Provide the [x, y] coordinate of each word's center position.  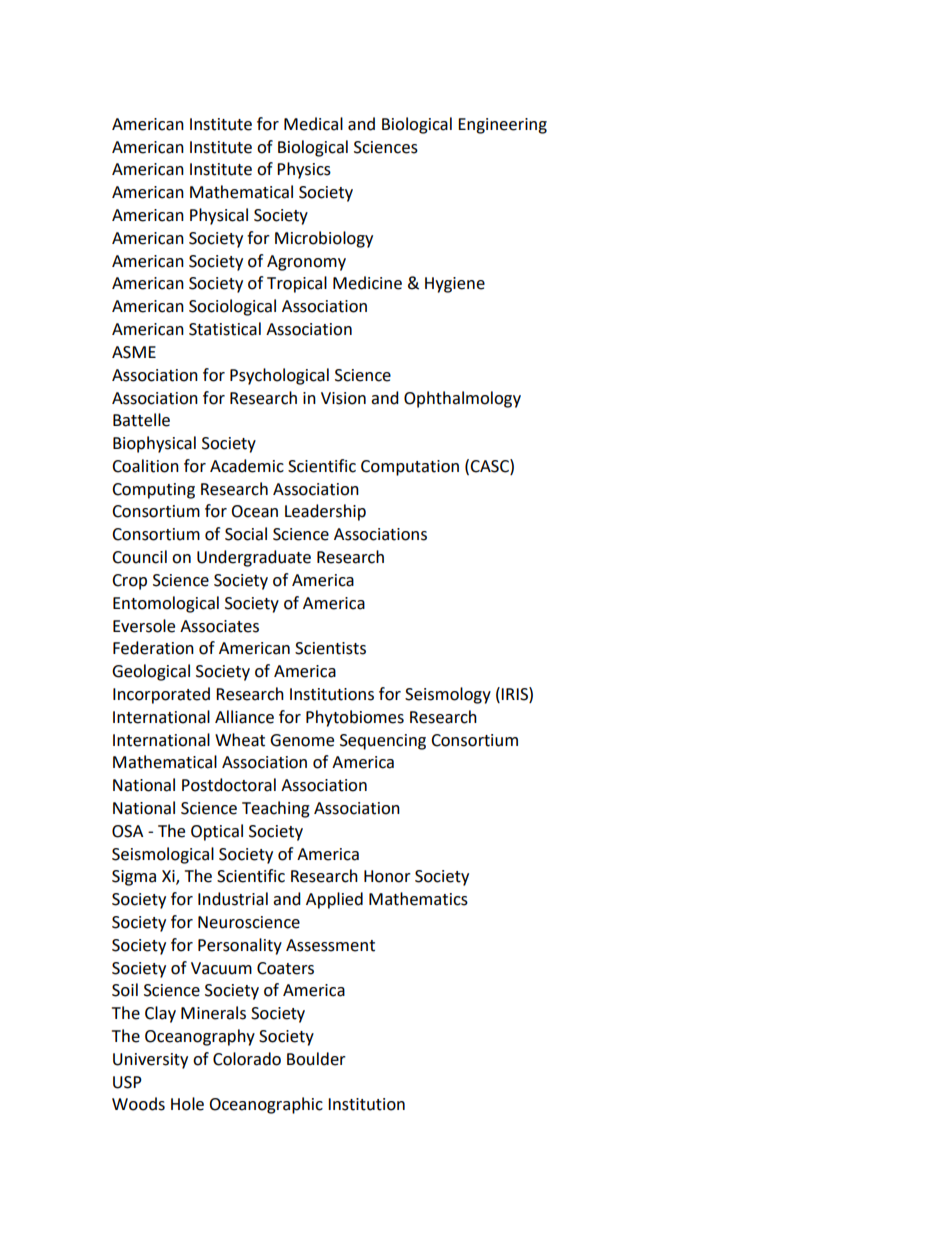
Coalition [145, 466]
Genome [302, 740]
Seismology [448, 695]
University [150, 1061]
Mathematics [418, 899]
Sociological [232, 307]
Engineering [502, 126]
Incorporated [161, 695]
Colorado [247, 1059]
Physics [304, 170]
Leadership [325, 512]
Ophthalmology [462, 399]
